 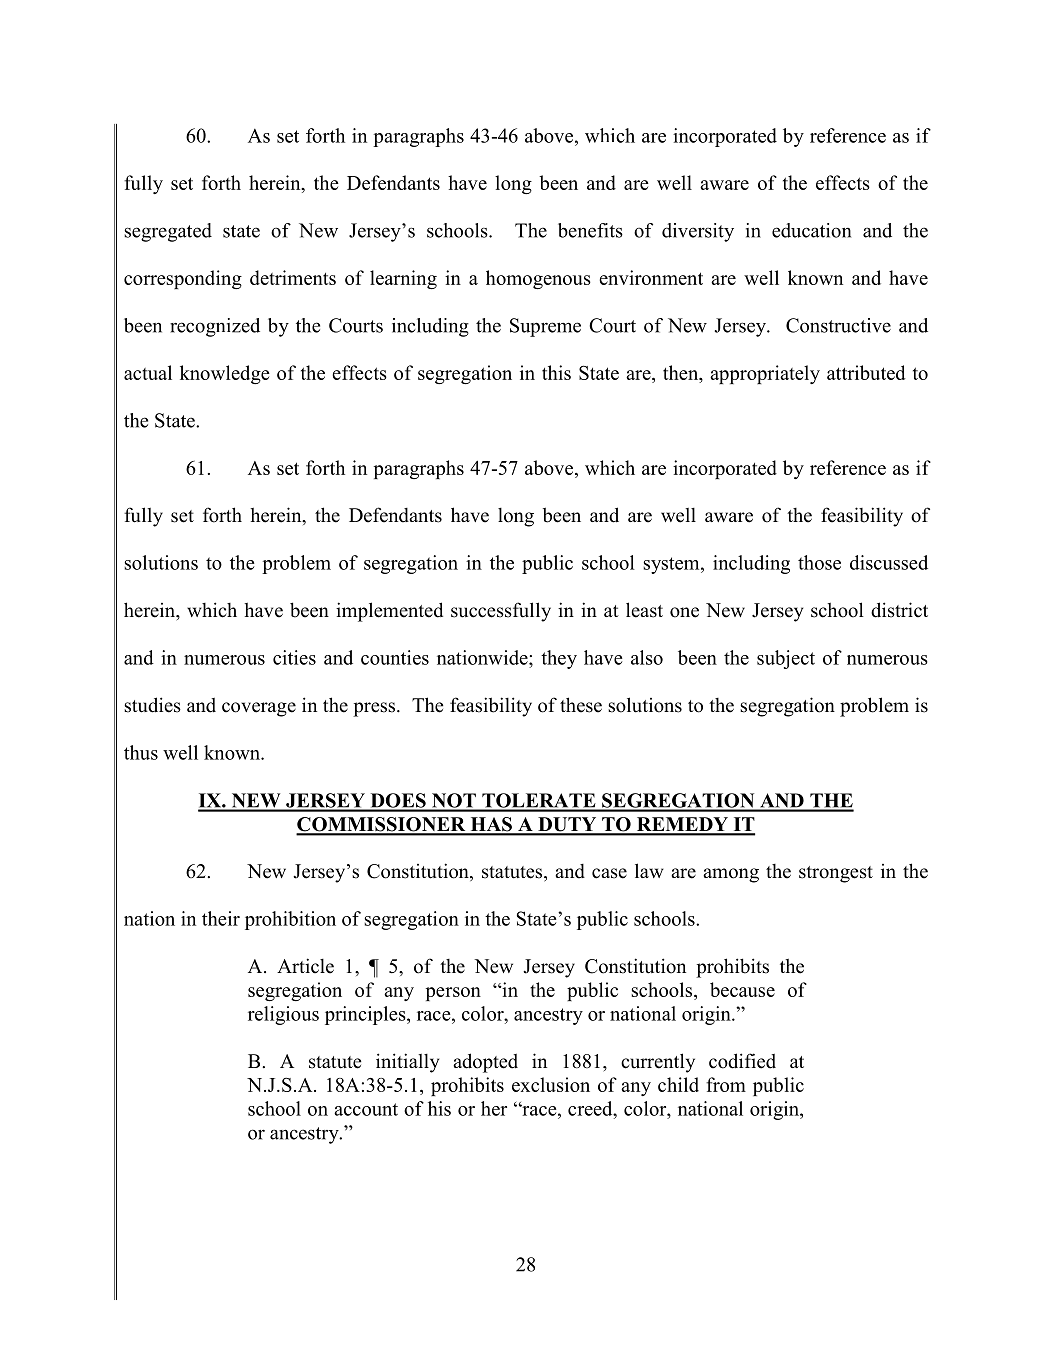 I want to click on subject, so click(x=786, y=659).
